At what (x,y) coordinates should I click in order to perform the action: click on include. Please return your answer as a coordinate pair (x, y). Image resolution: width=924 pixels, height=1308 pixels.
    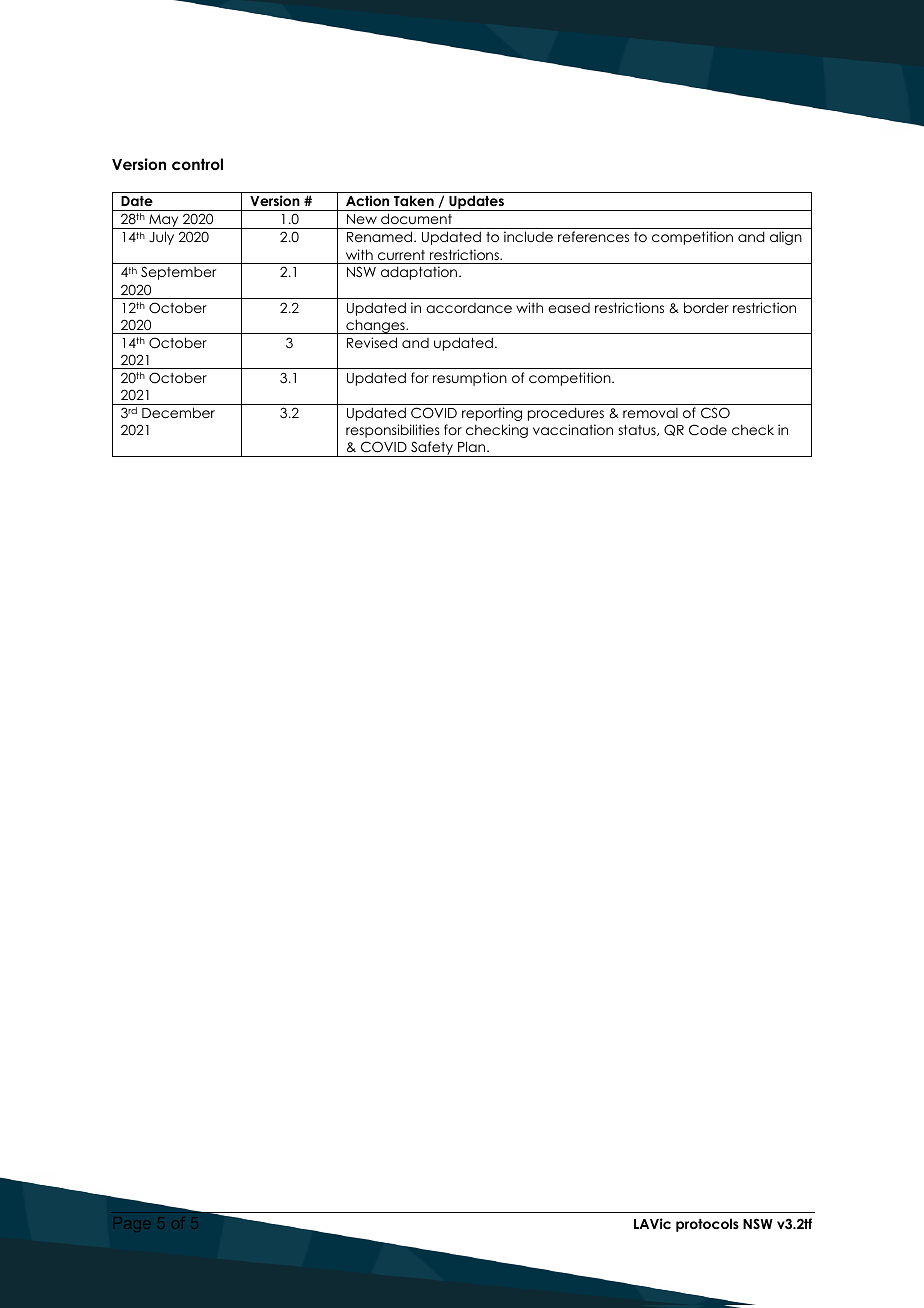
    Looking at the image, I should click on (528, 236).
